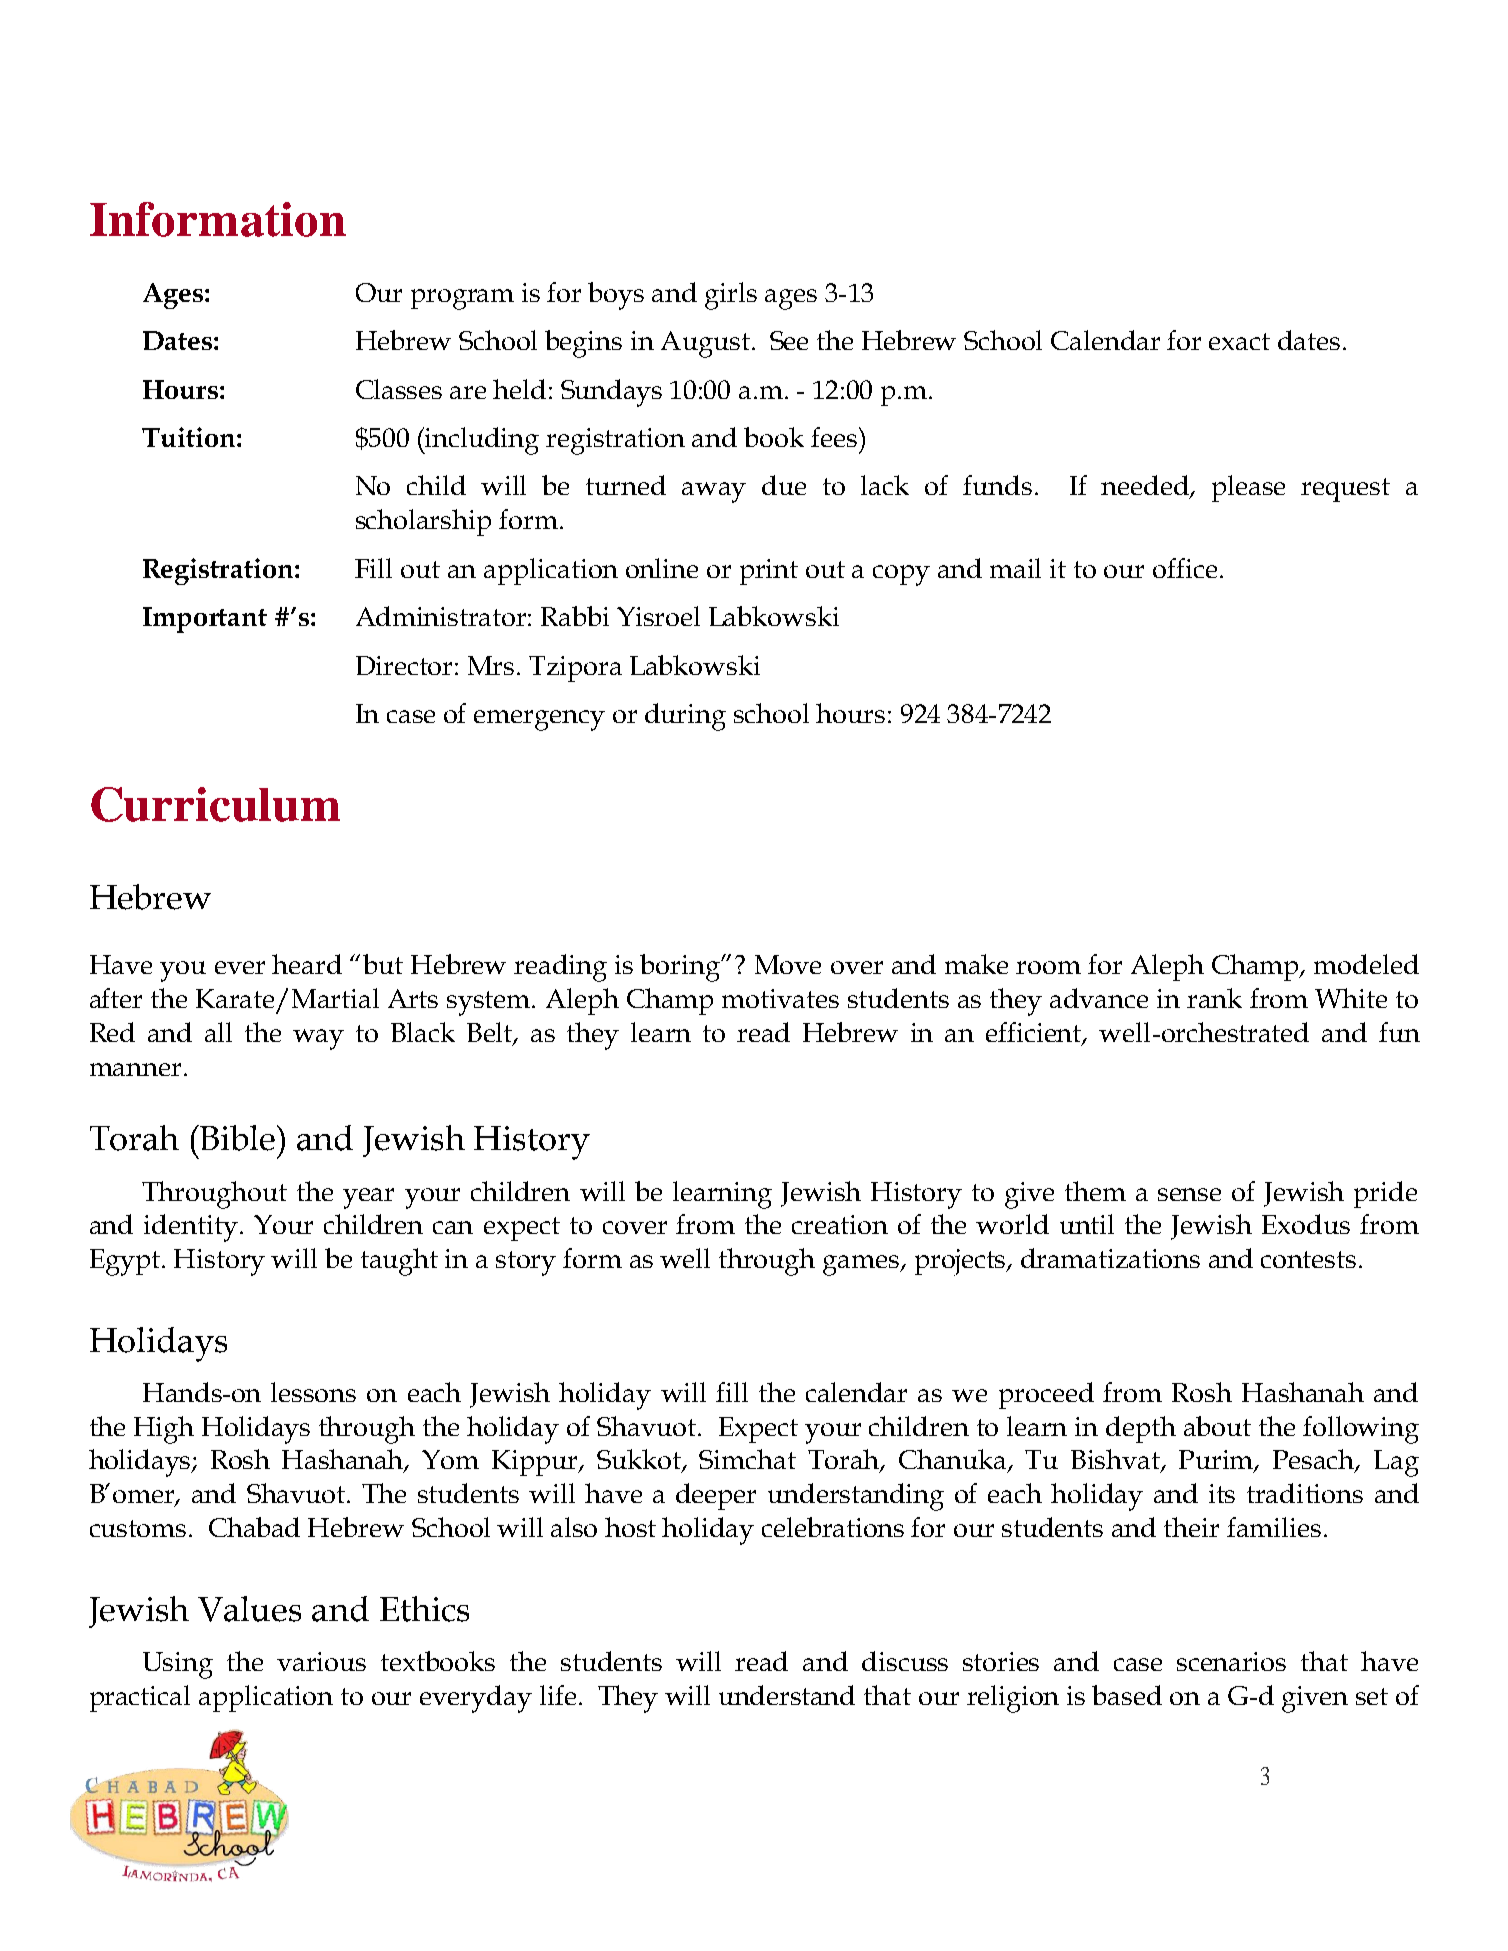 Image resolution: width=1508 pixels, height=1951 pixels. Describe the element at coordinates (399, 389) in the screenshot. I see `Classes` at that location.
